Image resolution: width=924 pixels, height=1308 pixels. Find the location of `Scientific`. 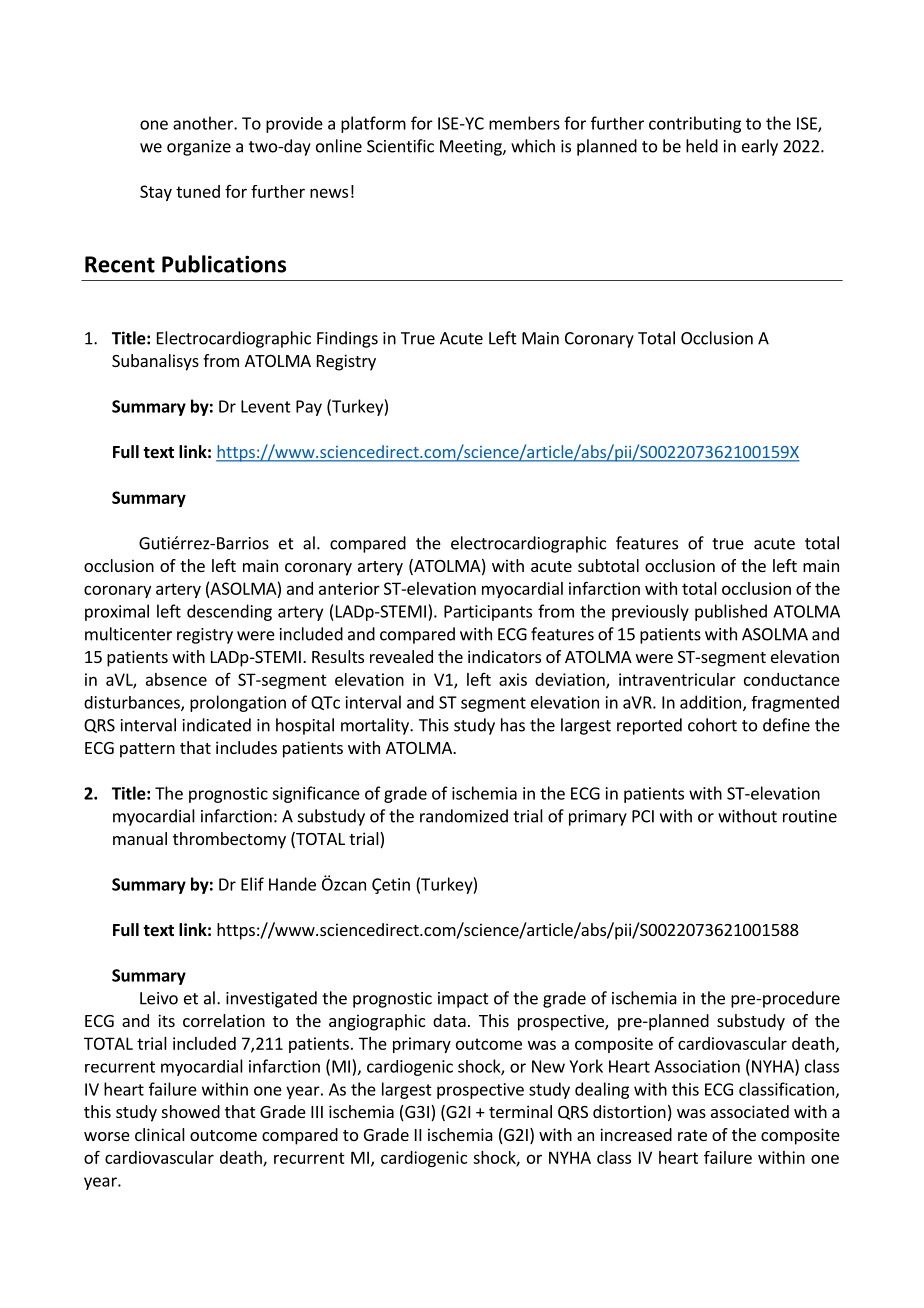

Scientific is located at coordinates (400, 146).
